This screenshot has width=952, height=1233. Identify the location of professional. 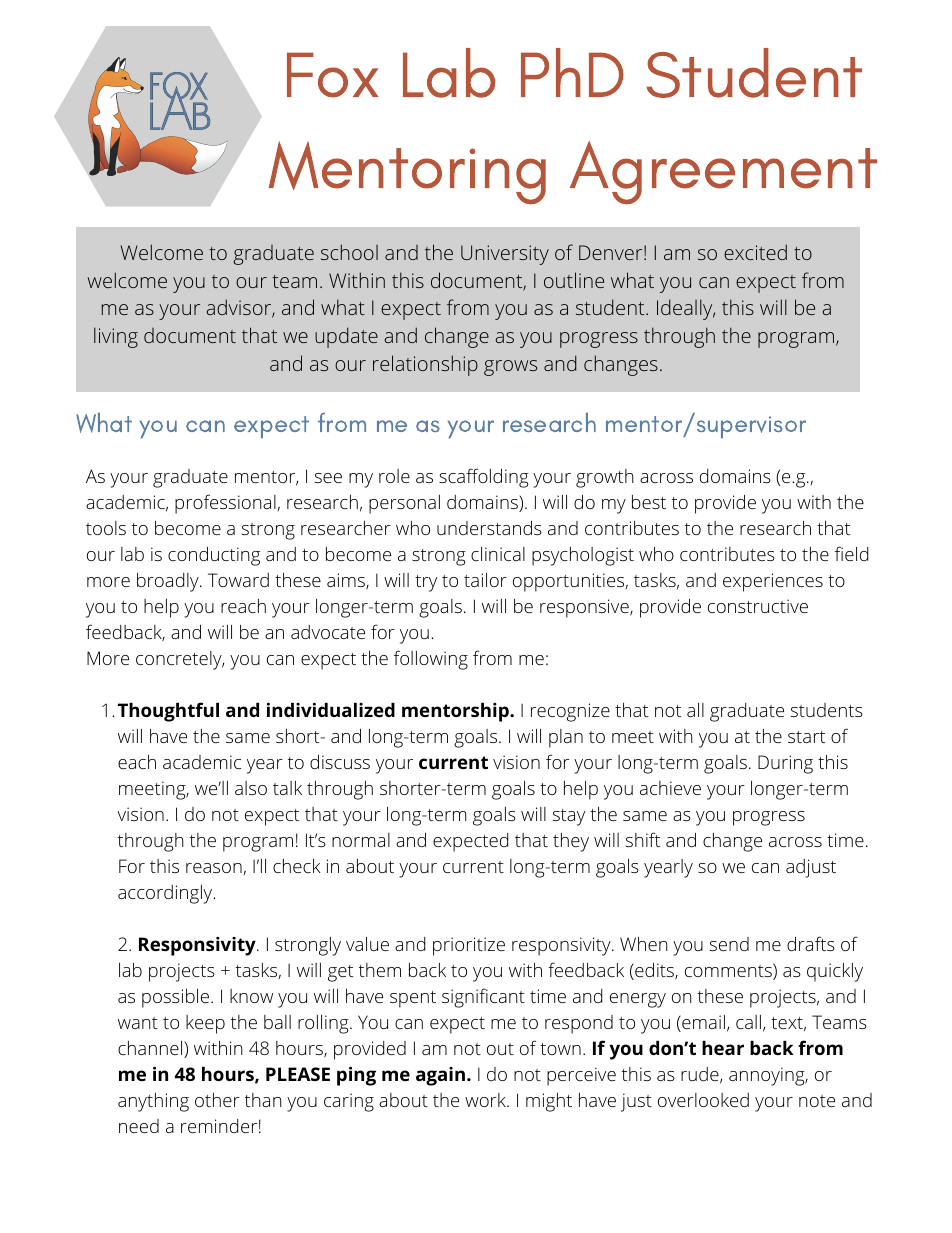
(225, 504).
